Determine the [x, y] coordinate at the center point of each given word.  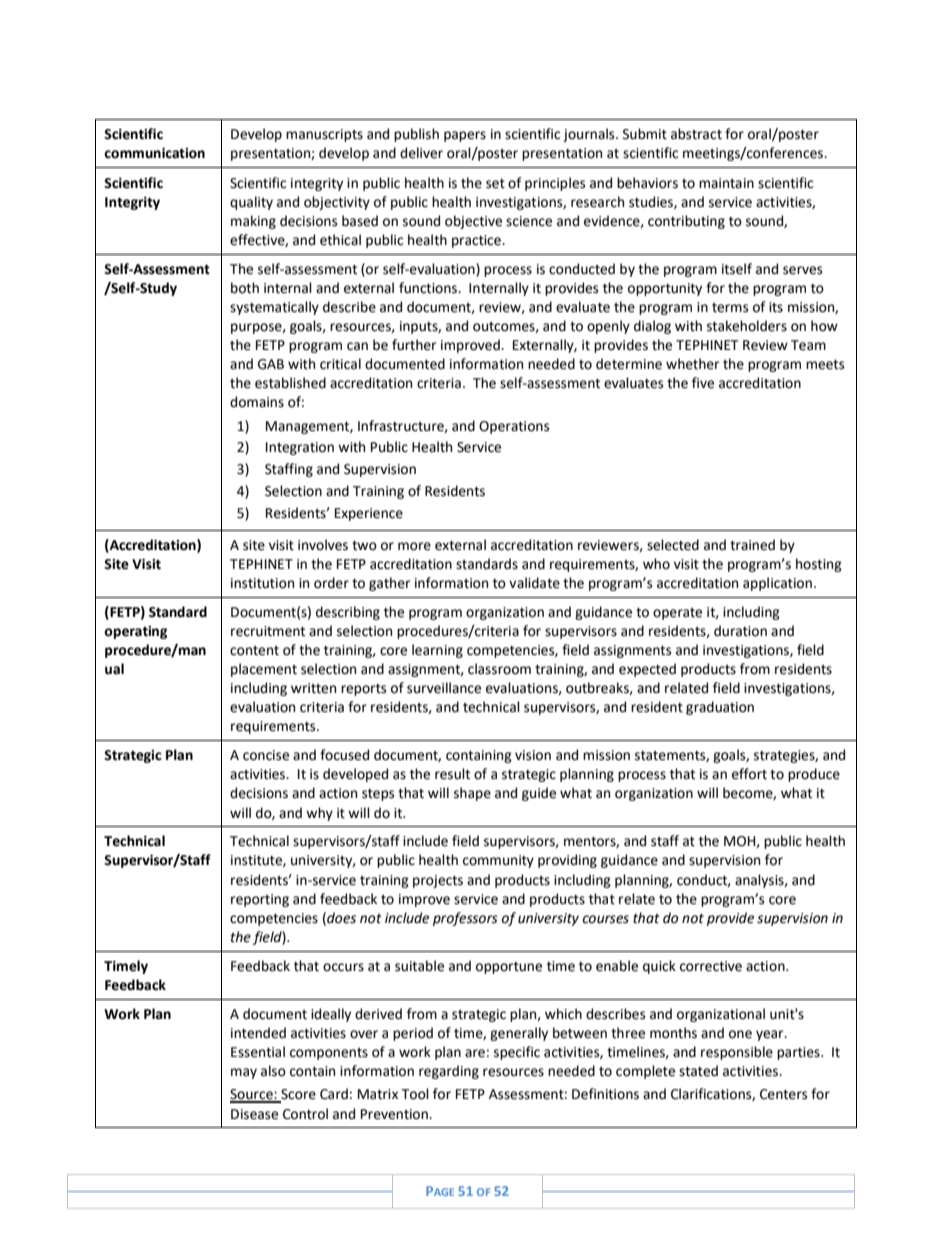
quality [251, 203]
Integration [300, 448]
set [495, 184]
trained [752, 545]
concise [266, 755]
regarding [449, 1072]
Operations [514, 427]
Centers [783, 1094]
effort [749, 774]
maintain [726, 183]
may [244, 1073]
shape [472, 794]
